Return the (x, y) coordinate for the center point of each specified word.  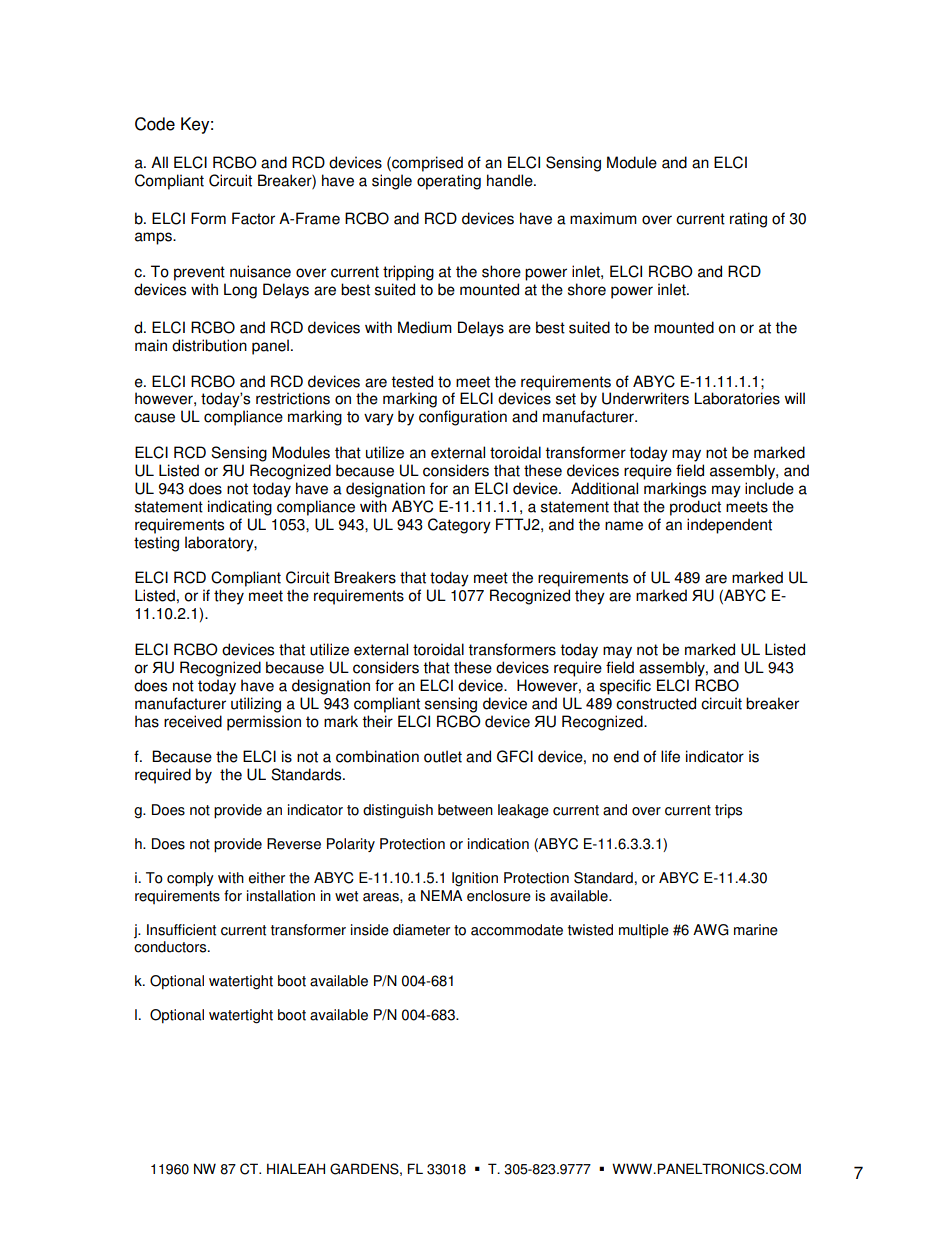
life (670, 756)
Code (155, 124)
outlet (443, 756)
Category (459, 526)
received (193, 721)
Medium (425, 327)
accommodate (517, 930)
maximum (603, 218)
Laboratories (737, 398)
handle (511, 180)
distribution (209, 345)
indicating (240, 508)
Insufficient (181, 930)
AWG (711, 930)
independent (729, 526)
